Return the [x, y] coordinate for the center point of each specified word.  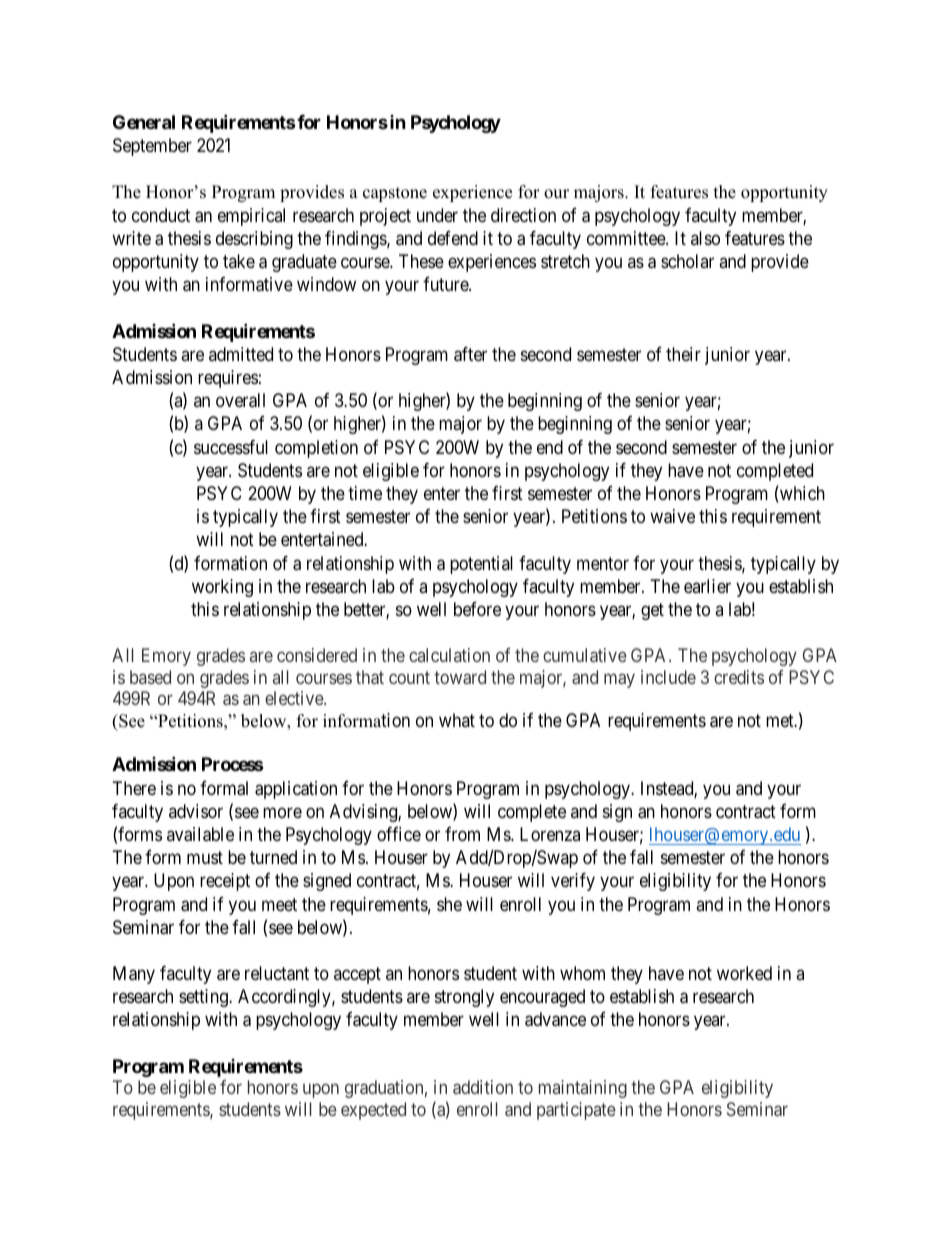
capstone [395, 194]
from [462, 834]
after [470, 354]
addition [483, 1087]
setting [204, 998]
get [652, 611]
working [222, 588]
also [705, 238]
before [477, 609]
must [205, 857]
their [683, 354]
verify [573, 882]
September [152, 147]
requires [228, 379]
